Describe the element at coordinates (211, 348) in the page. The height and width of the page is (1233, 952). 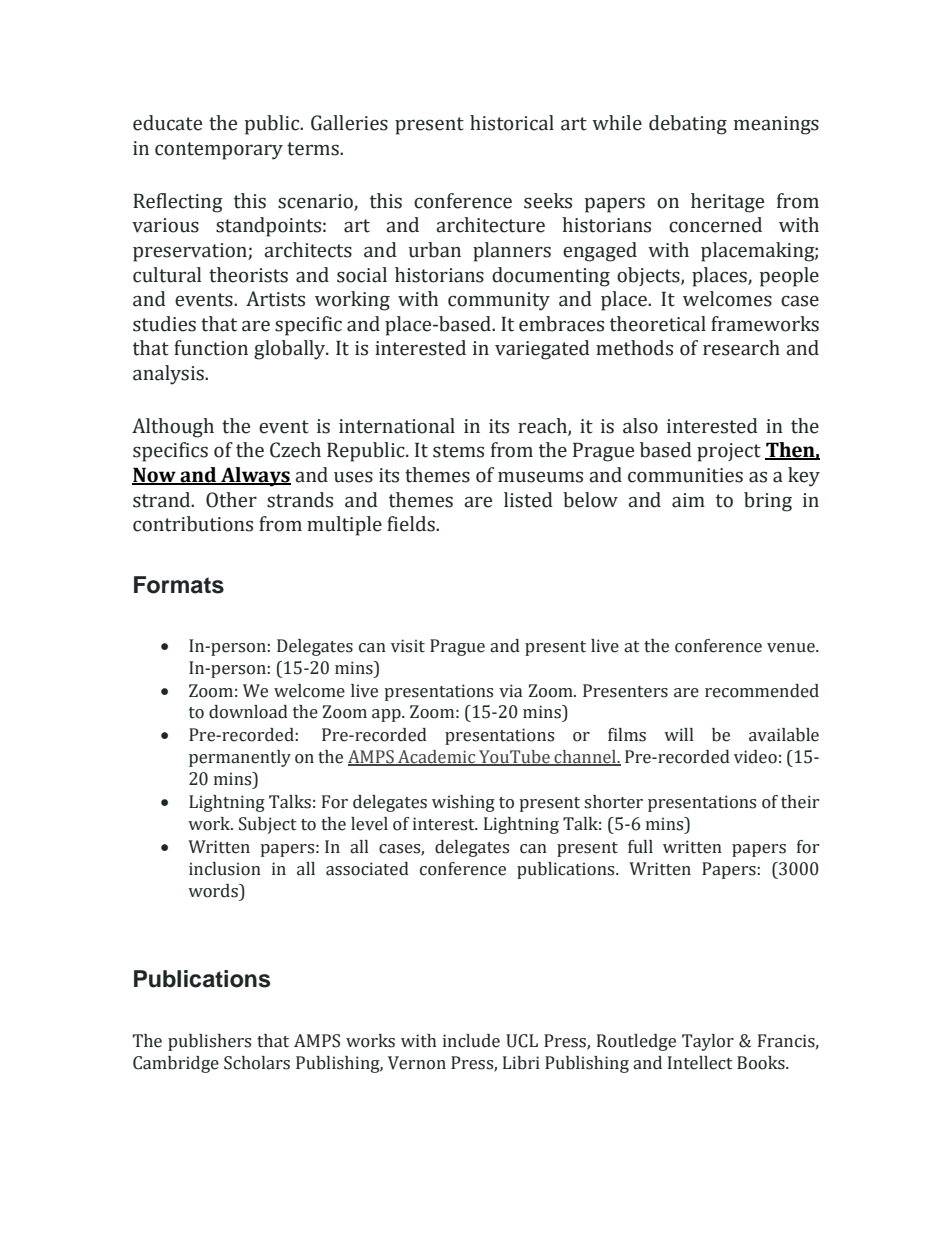
I see `function` at that location.
